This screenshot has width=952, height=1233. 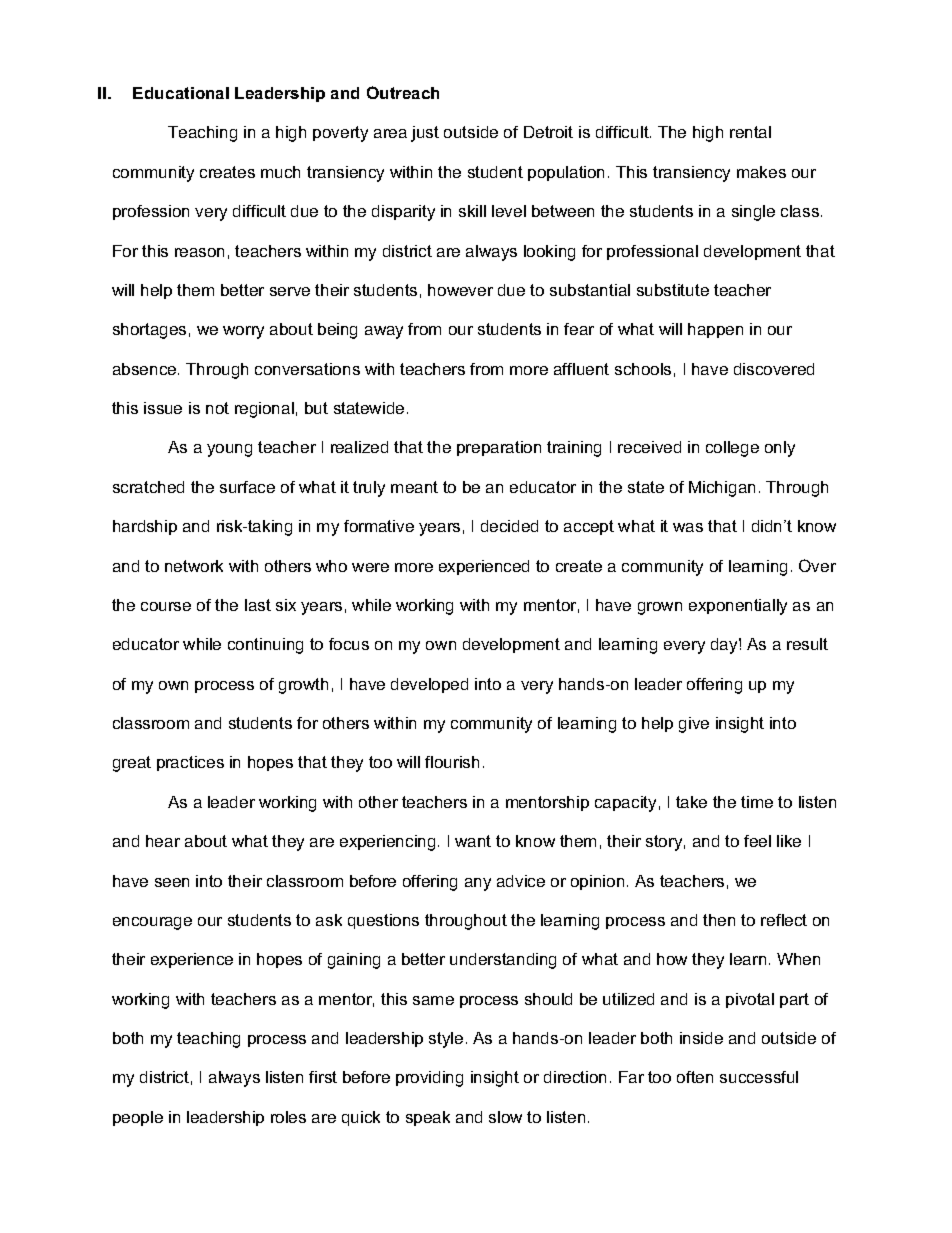 I want to click on just, so click(x=425, y=134).
